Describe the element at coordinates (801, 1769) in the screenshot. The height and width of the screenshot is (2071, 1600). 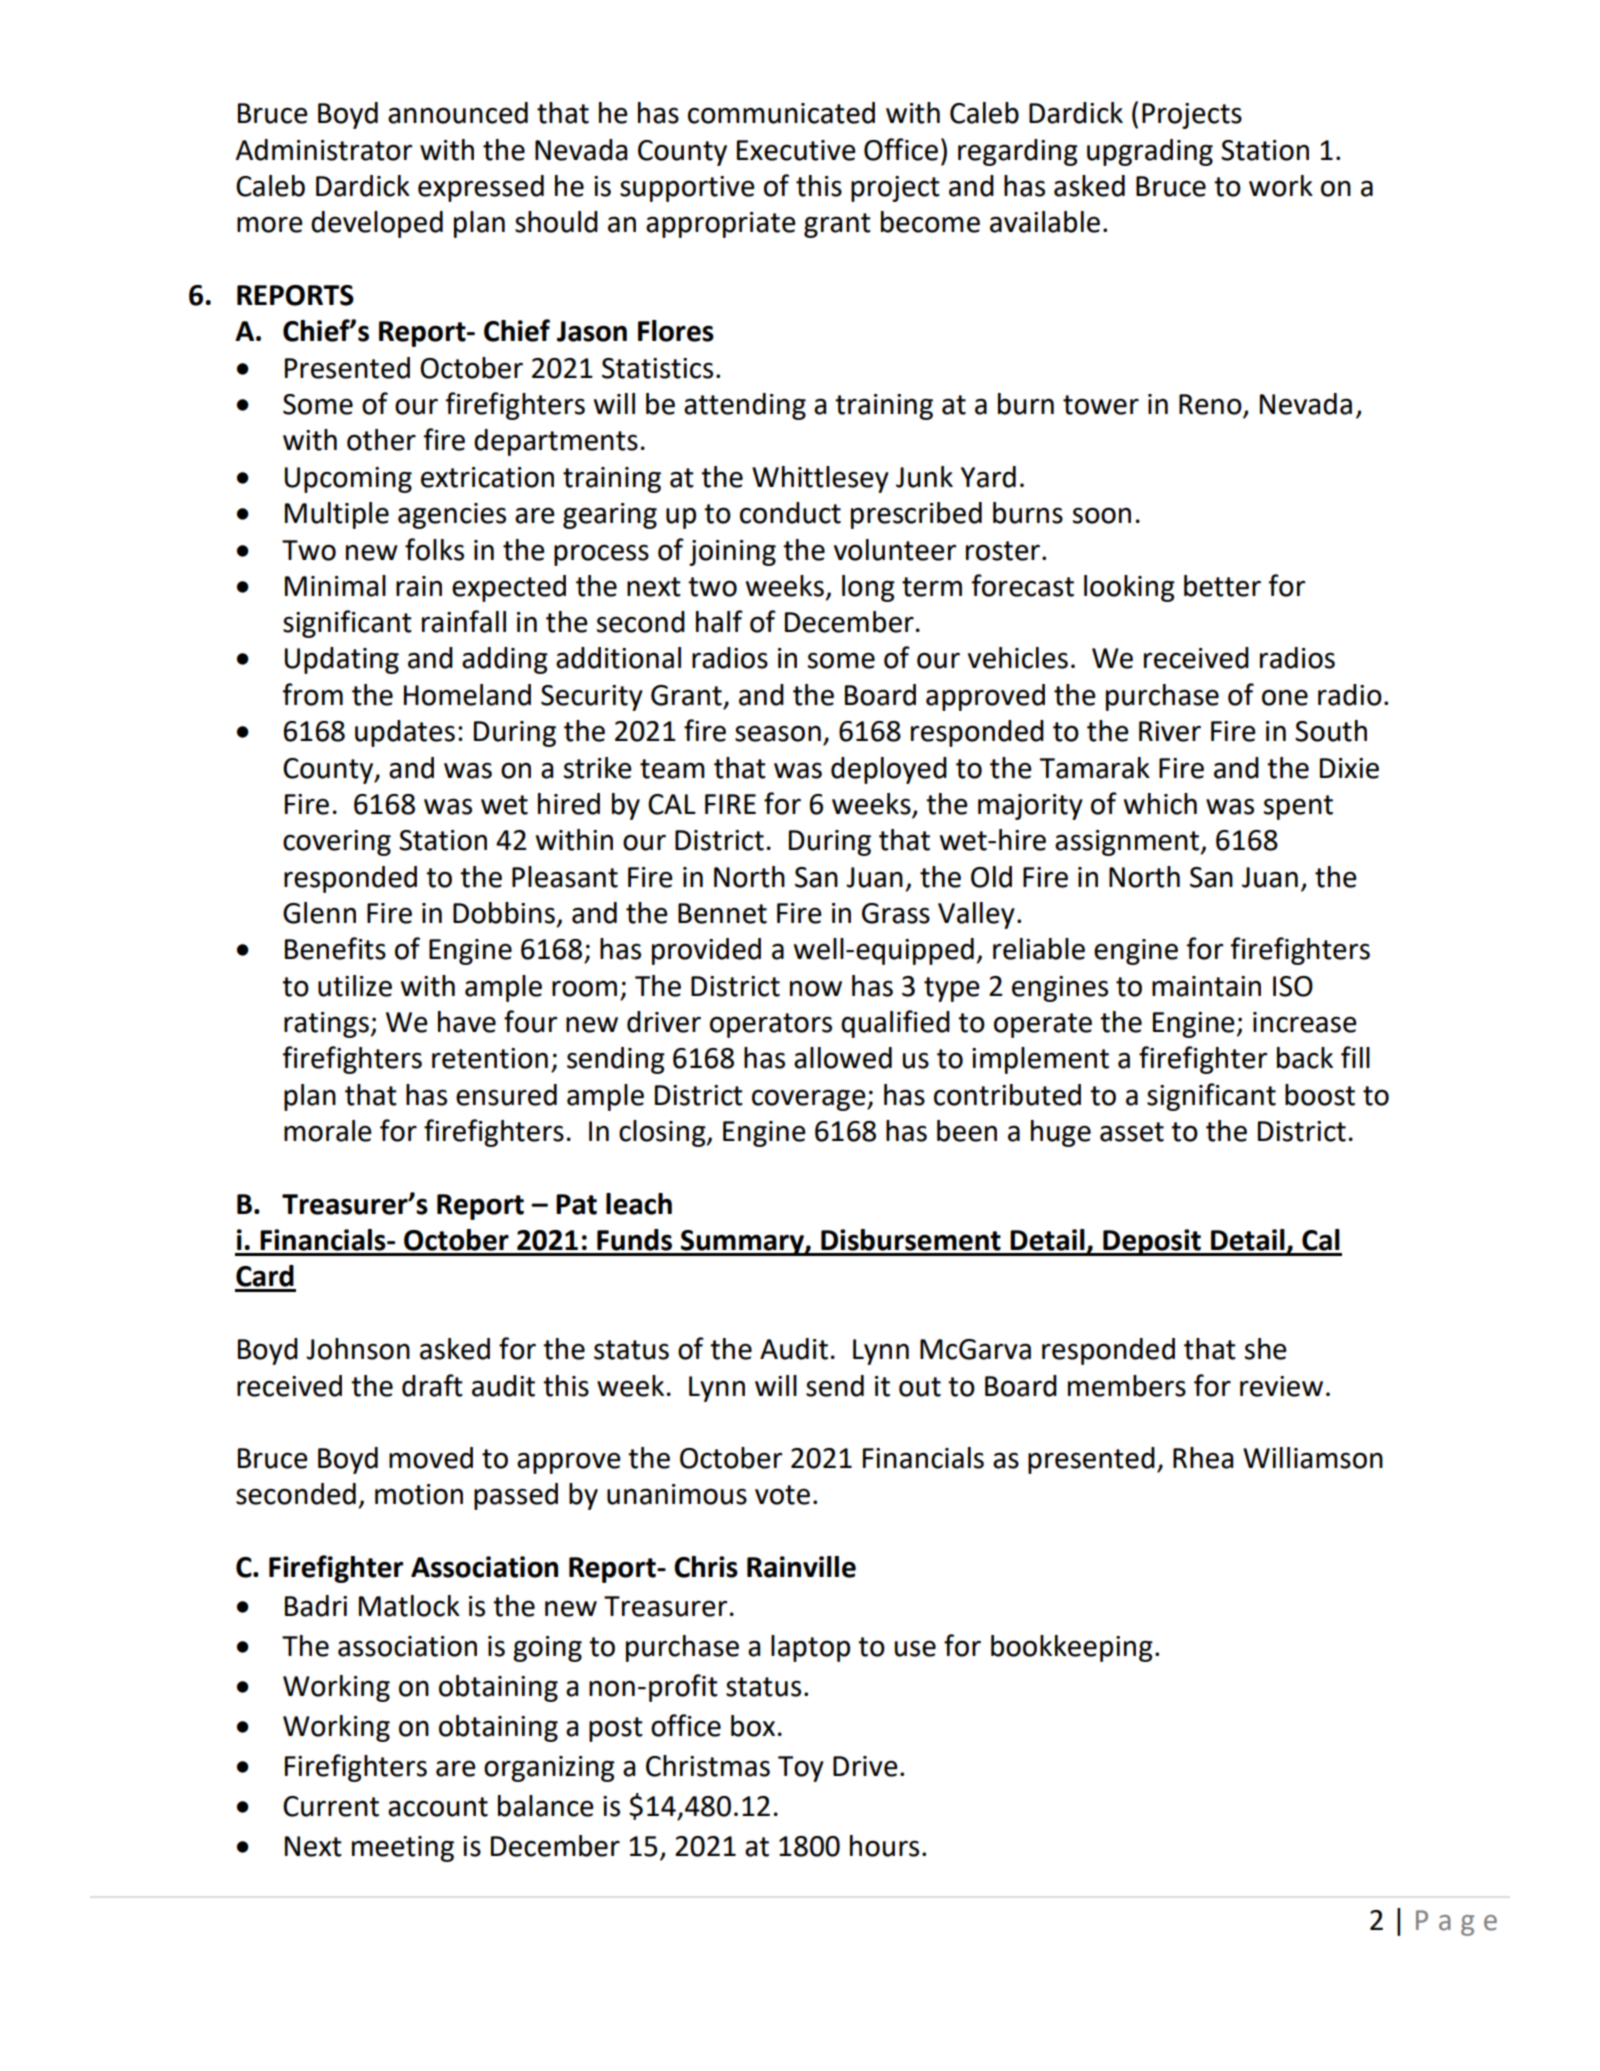
I see `Toy` at that location.
